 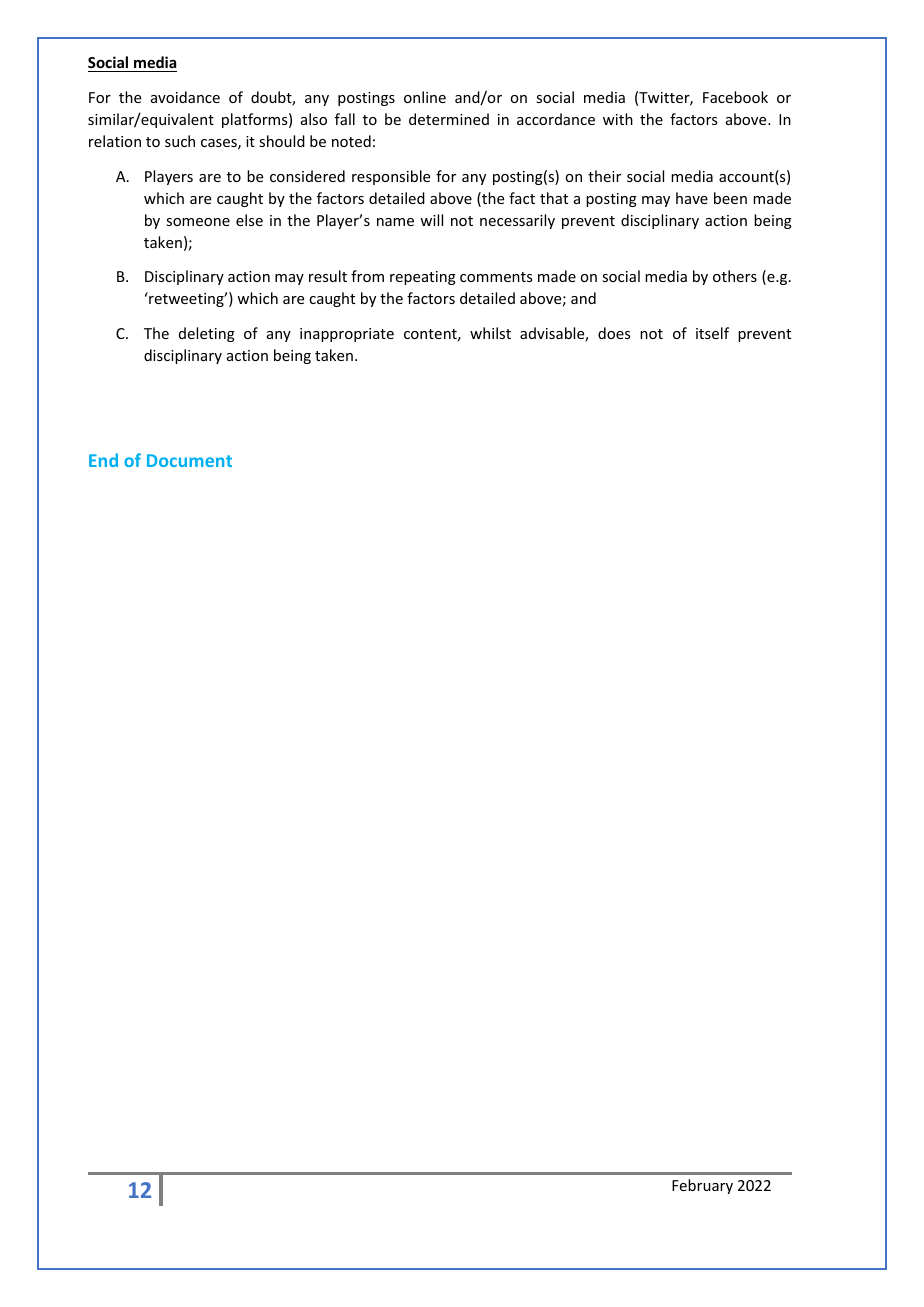 I want to click on End, so click(x=103, y=460).
